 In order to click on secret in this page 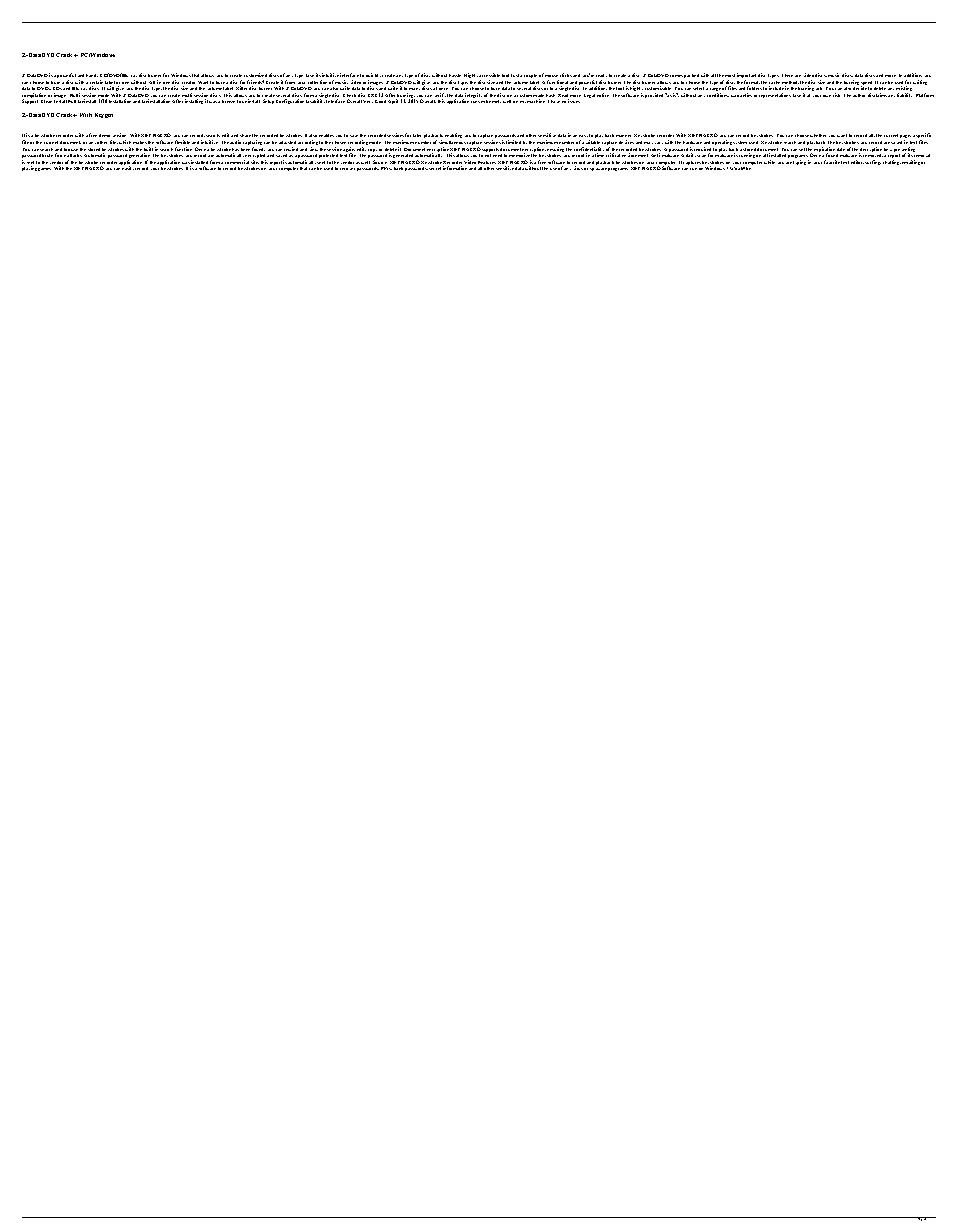, I will do `click(435, 168)`.
